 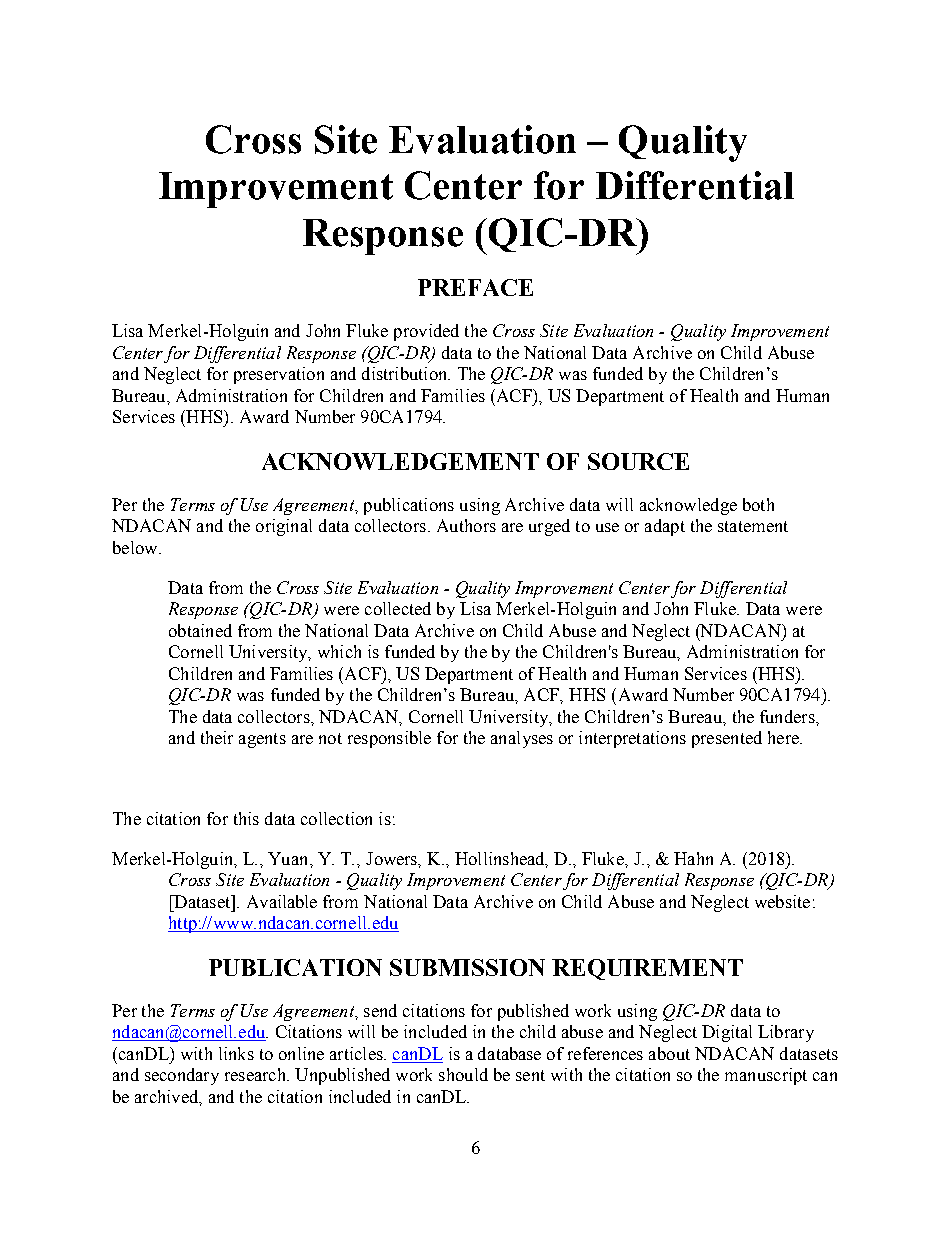 What do you see at coordinates (200, 630) in the screenshot?
I see `obtained` at bounding box center [200, 630].
